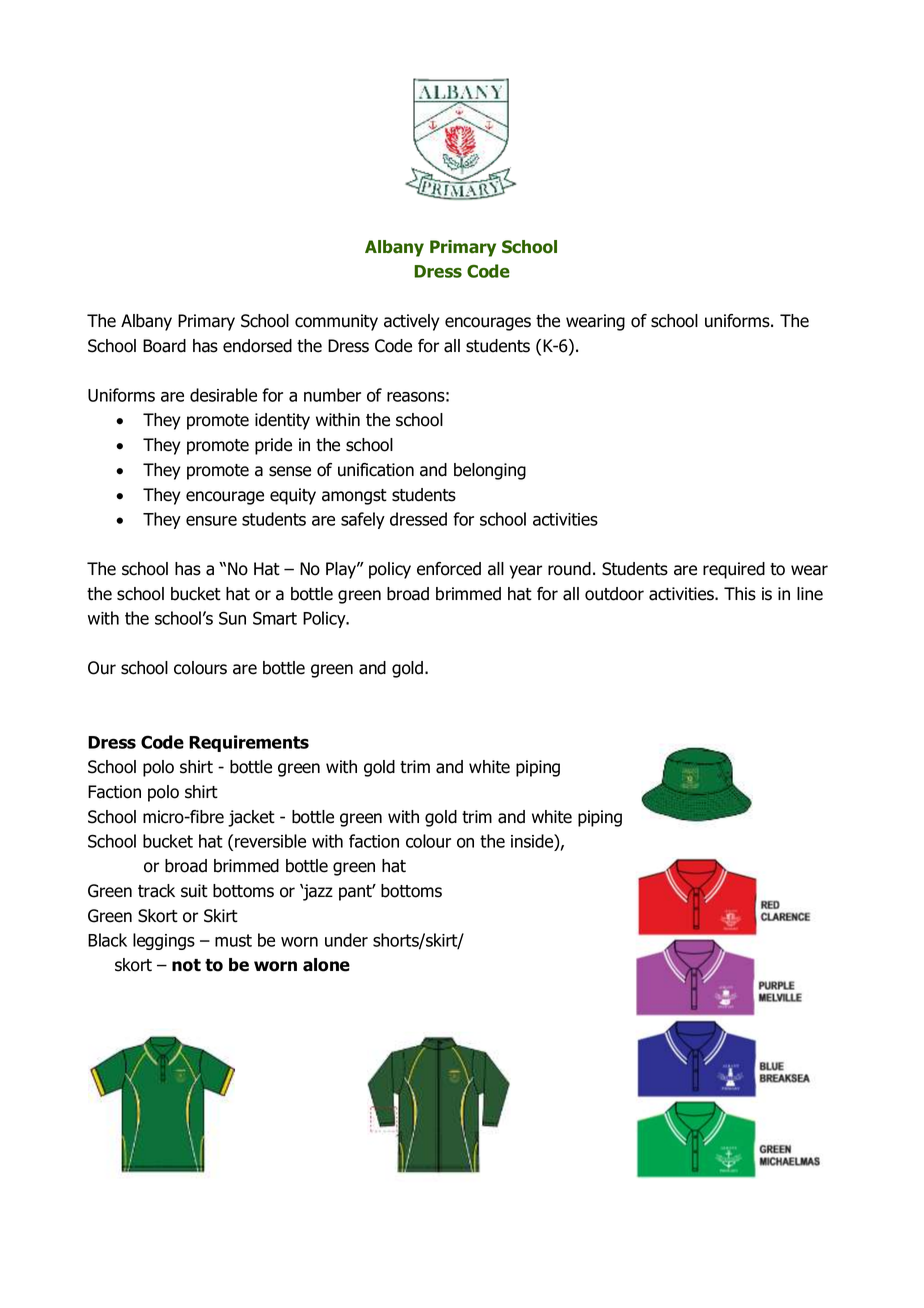  Describe the element at coordinates (449, 569) in the screenshot. I see `enforced` at that location.
